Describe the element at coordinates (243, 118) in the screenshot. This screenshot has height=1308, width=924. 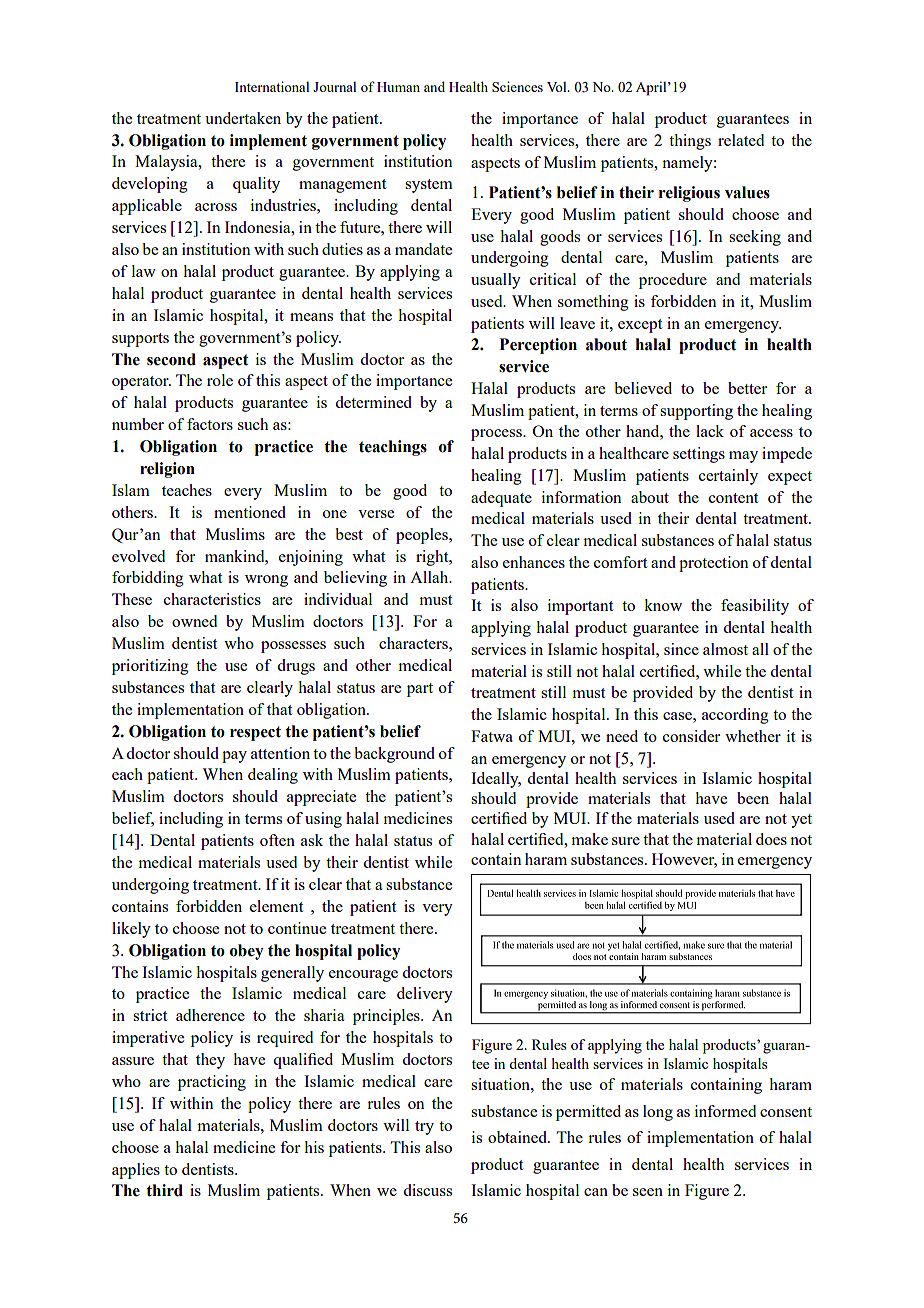
I see `undertaken` at that location.
